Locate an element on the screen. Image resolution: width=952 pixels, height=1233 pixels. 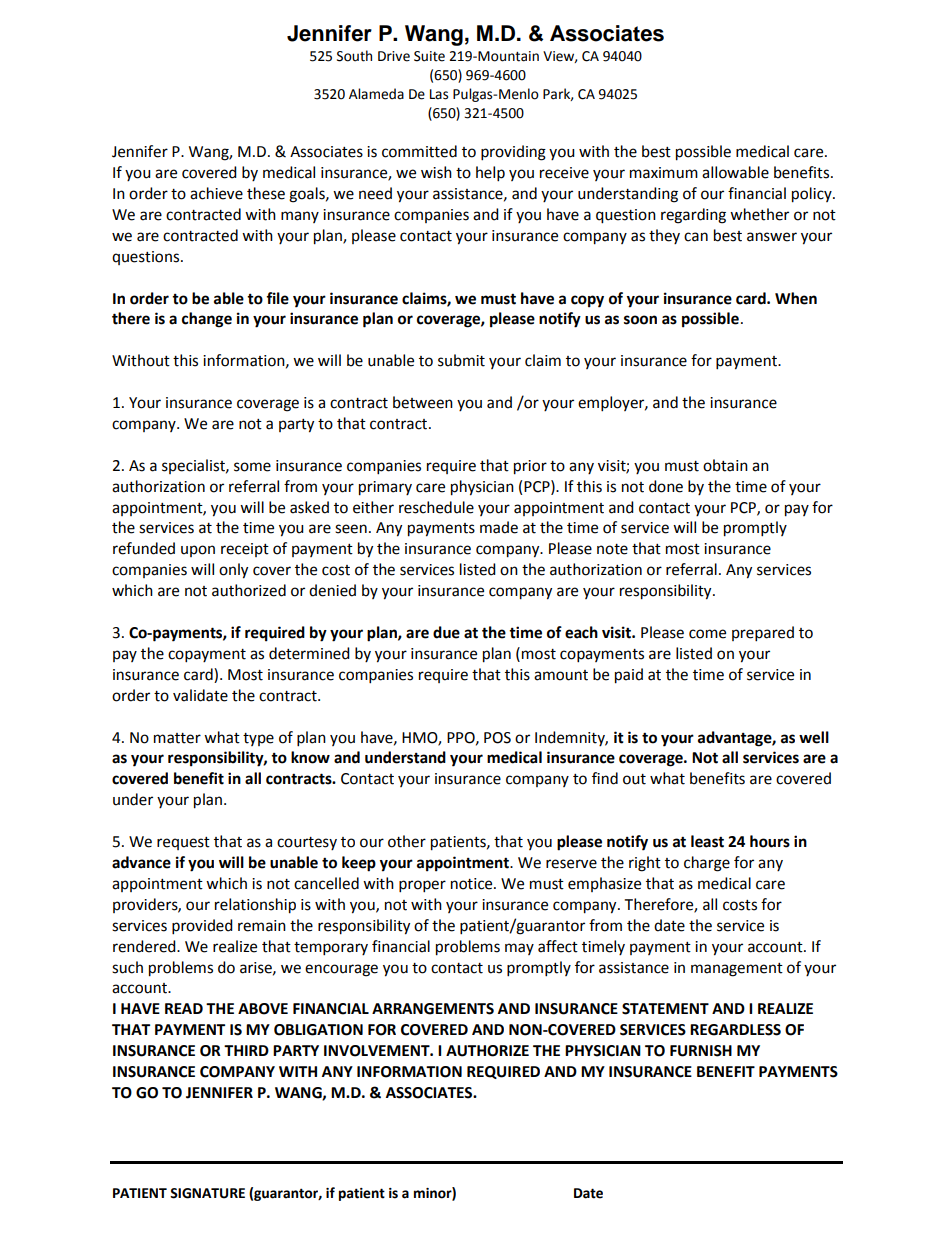
SIGNATURE is located at coordinates (207, 1193).
